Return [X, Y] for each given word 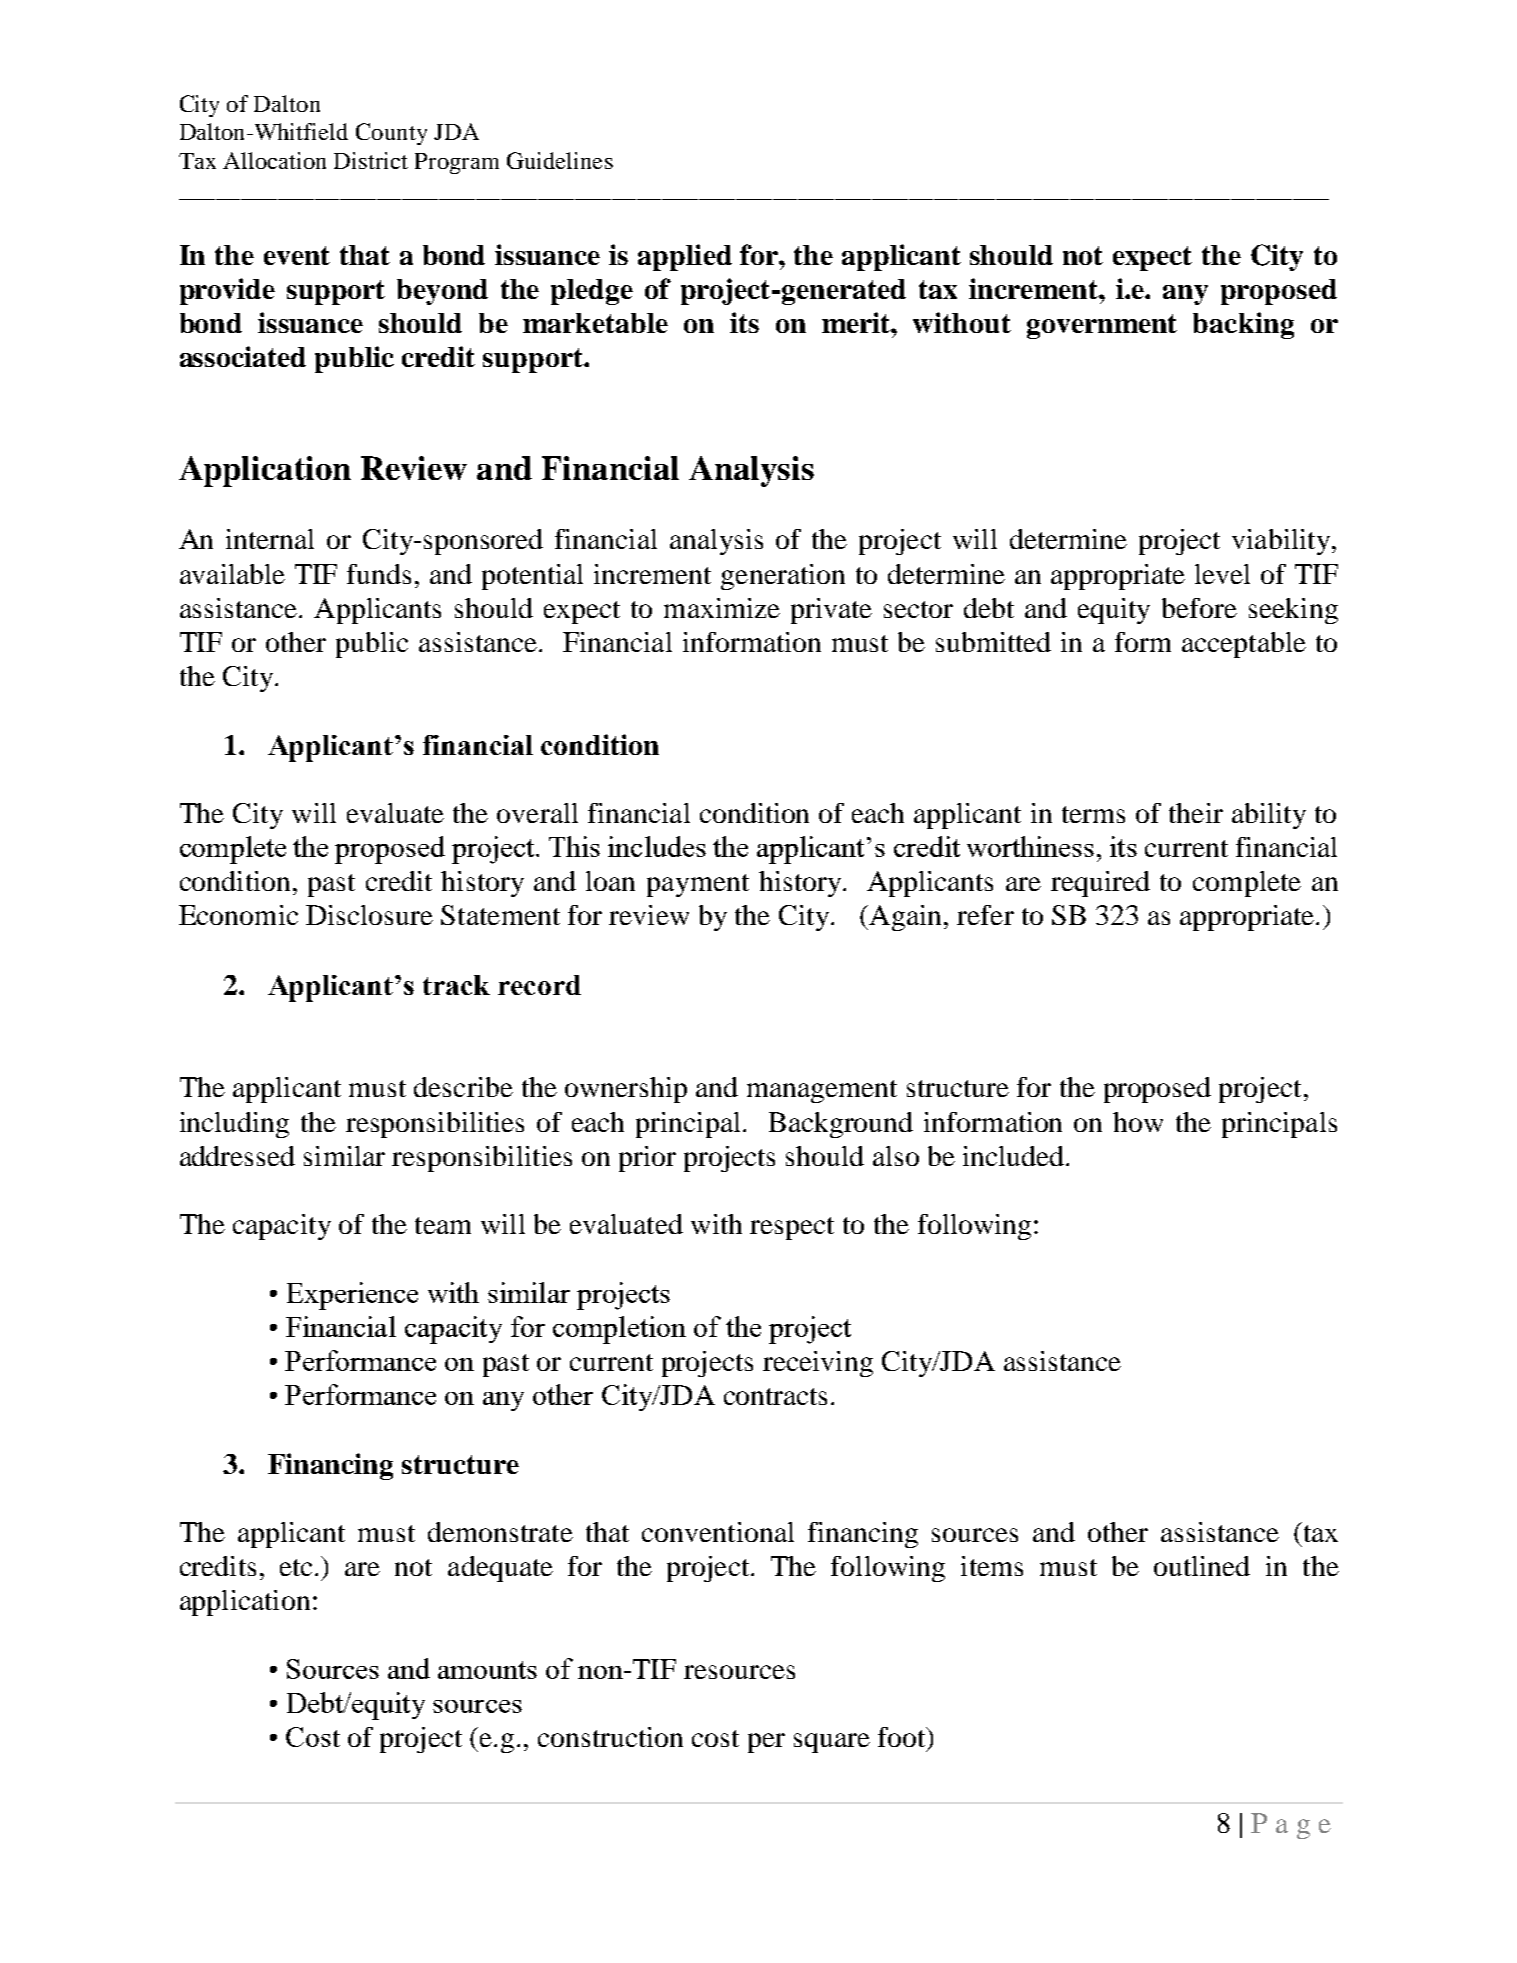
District [371, 160]
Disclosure [369, 915]
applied [685, 257]
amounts [487, 1670]
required [1100, 884]
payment [698, 885]
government [1102, 326]
